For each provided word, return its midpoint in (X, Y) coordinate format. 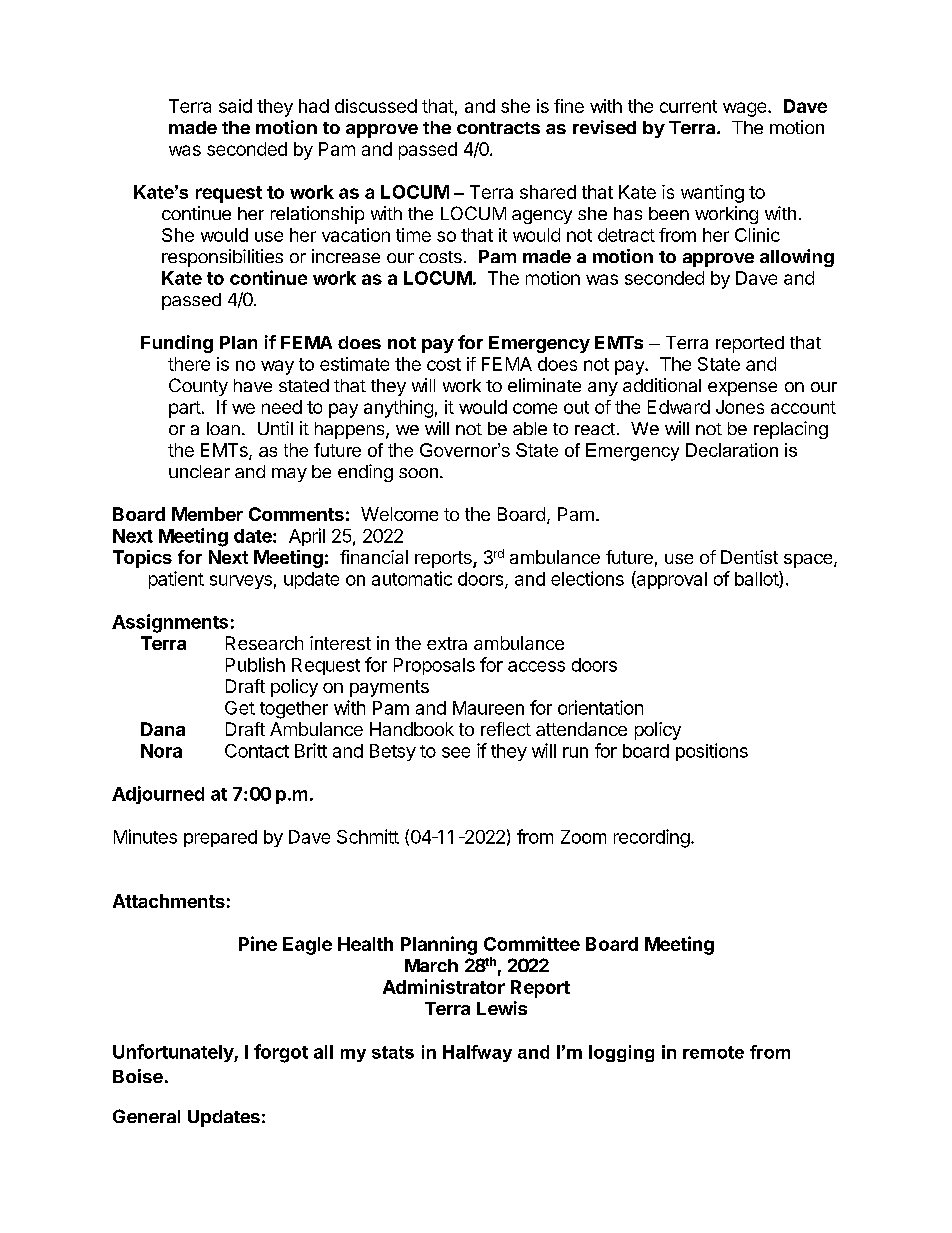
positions (712, 752)
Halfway (477, 1053)
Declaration (732, 450)
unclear (199, 471)
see (456, 752)
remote (713, 1052)
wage (746, 109)
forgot (281, 1053)
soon (418, 473)
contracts (498, 128)
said (235, 106)
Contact (257, 751)
